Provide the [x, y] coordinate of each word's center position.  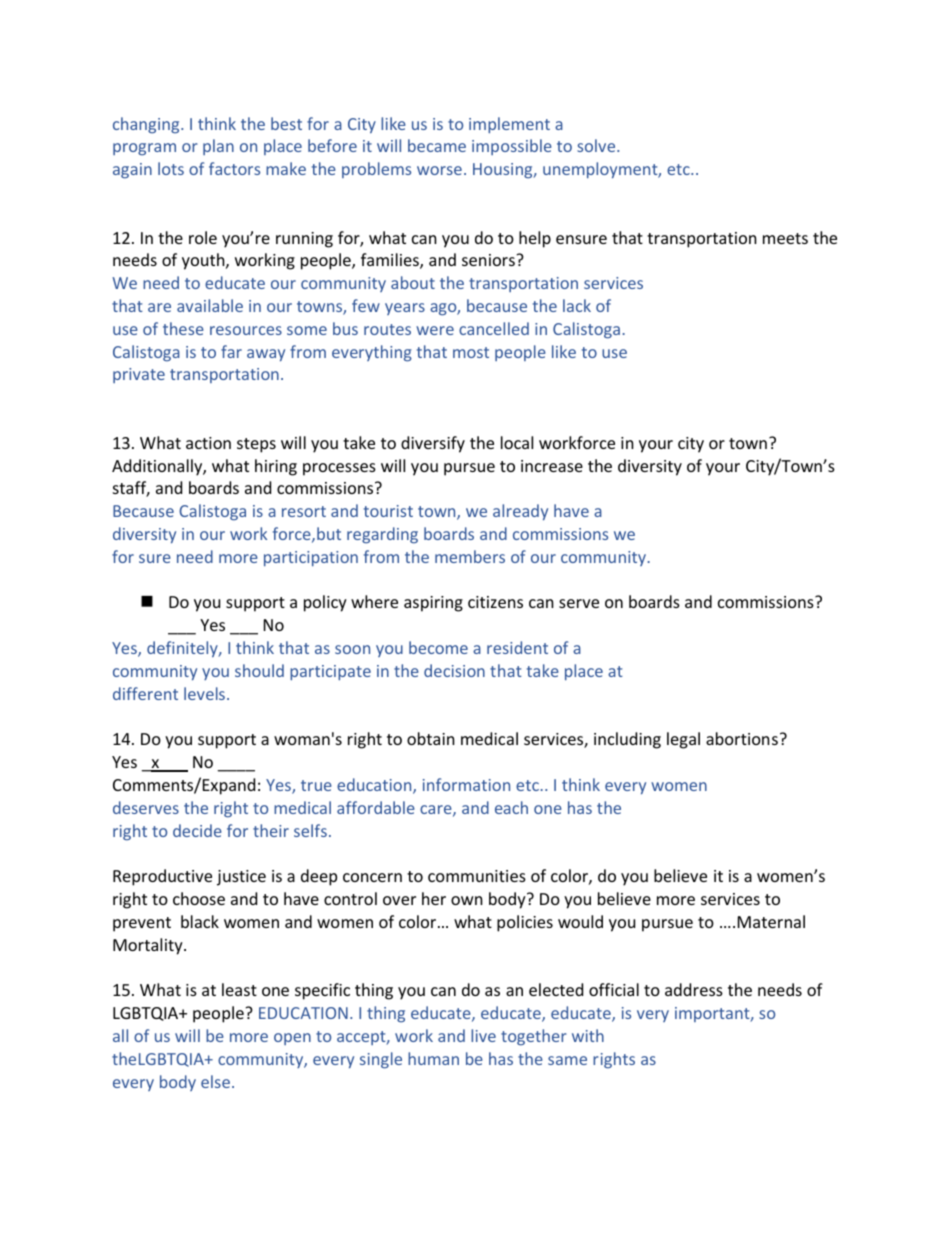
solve [597, 145]
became [437, 145]
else [215, 1081]
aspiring [433, 604]
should [259, 670]
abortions [742, 738]
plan [218, 147]
